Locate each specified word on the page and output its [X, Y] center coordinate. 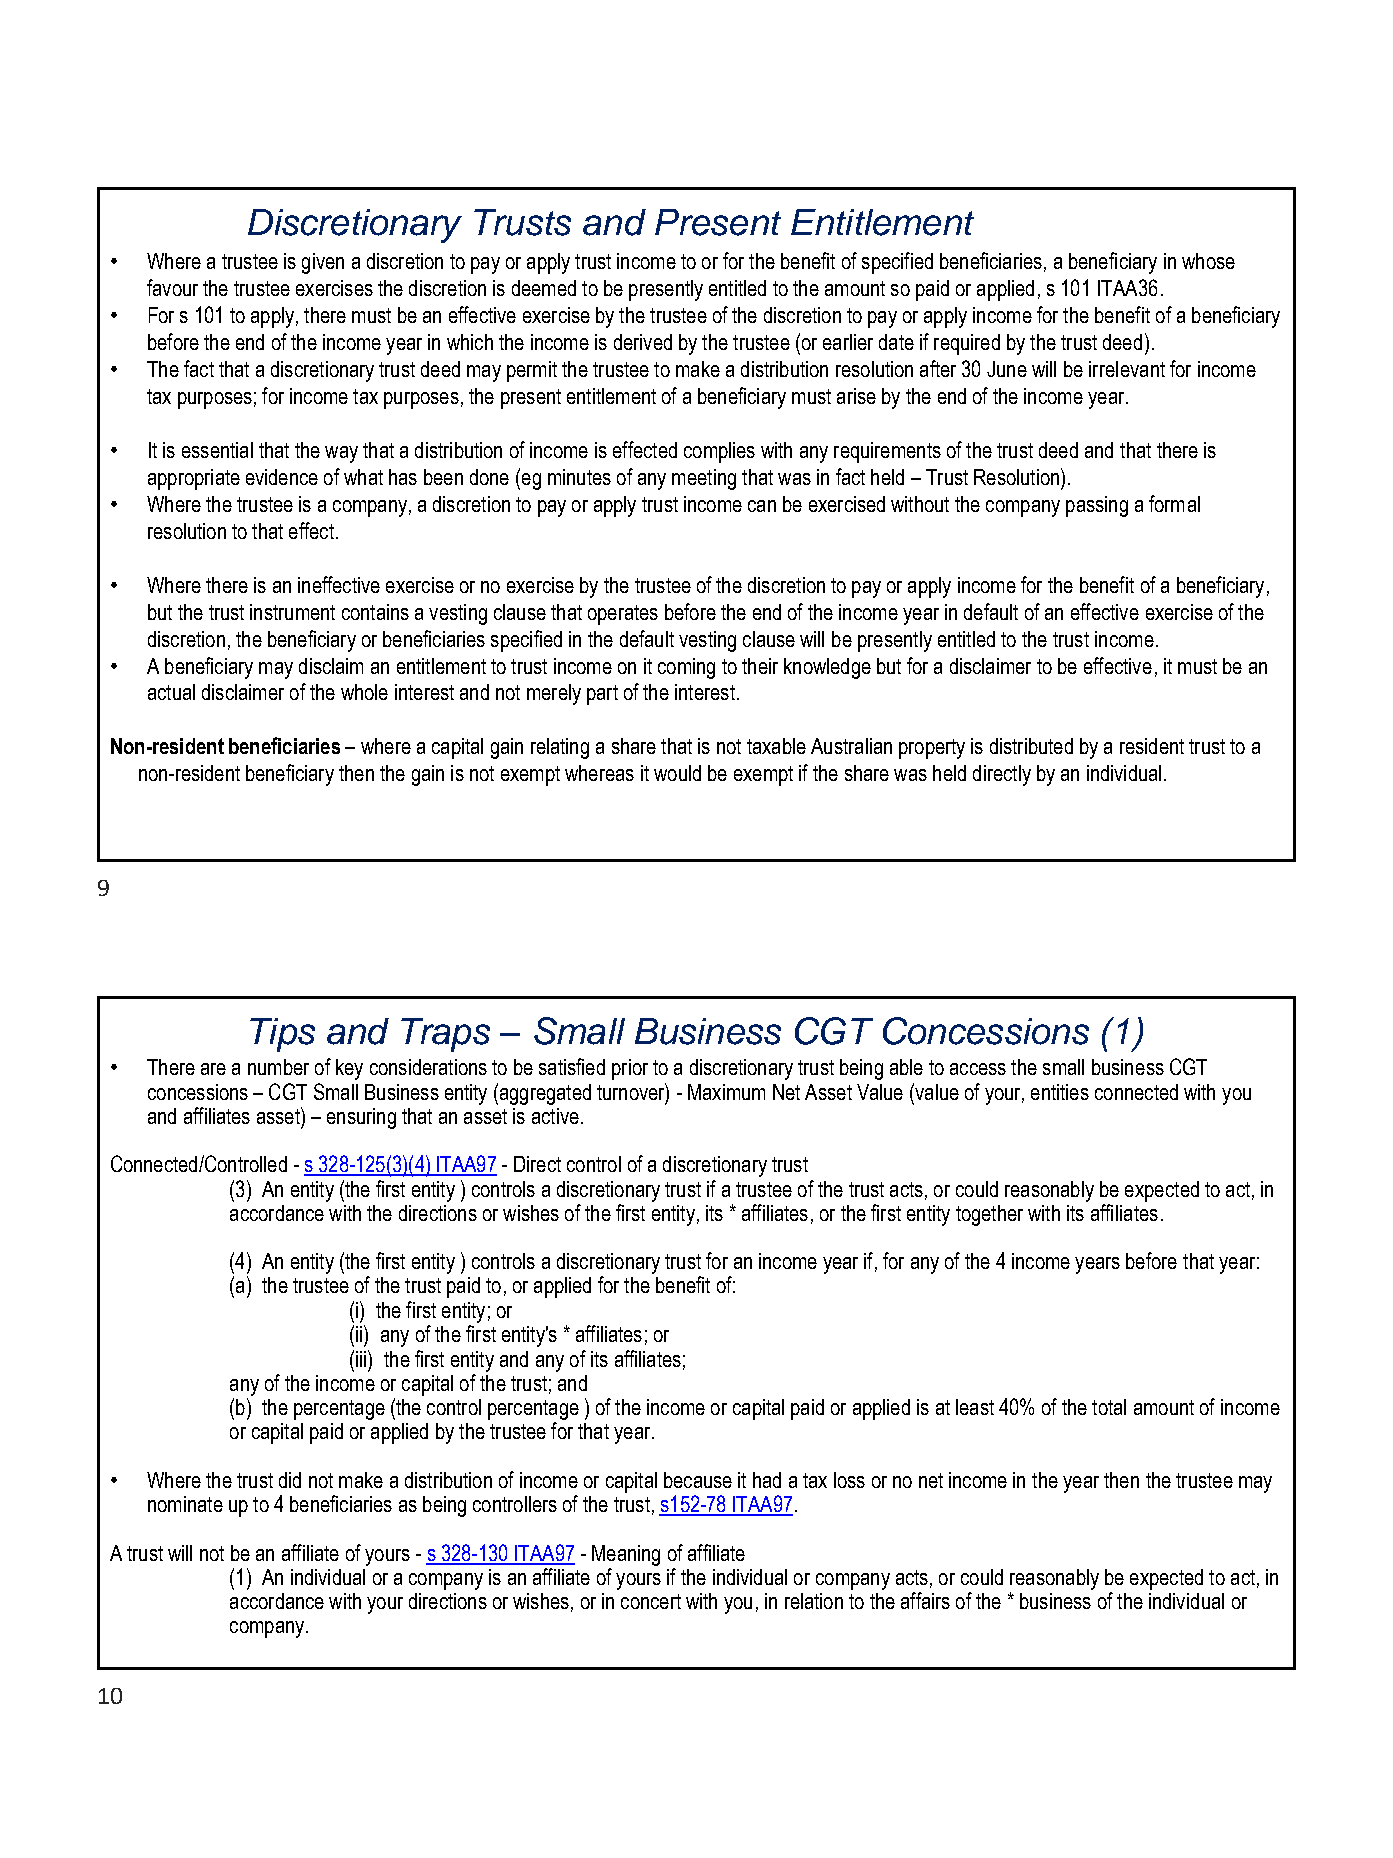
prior [630, 1069]
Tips [282, 1035]
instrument [292, 612]
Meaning [626, 1555]
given [323, 263]
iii [362, 1358]
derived [643, 342]
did [290, 1480]
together [989, 1215]
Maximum [726, 1092]
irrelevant [1127, 369]
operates [623, 615]
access [978, 1069]
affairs [925, 1600]
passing [1097, 506]
